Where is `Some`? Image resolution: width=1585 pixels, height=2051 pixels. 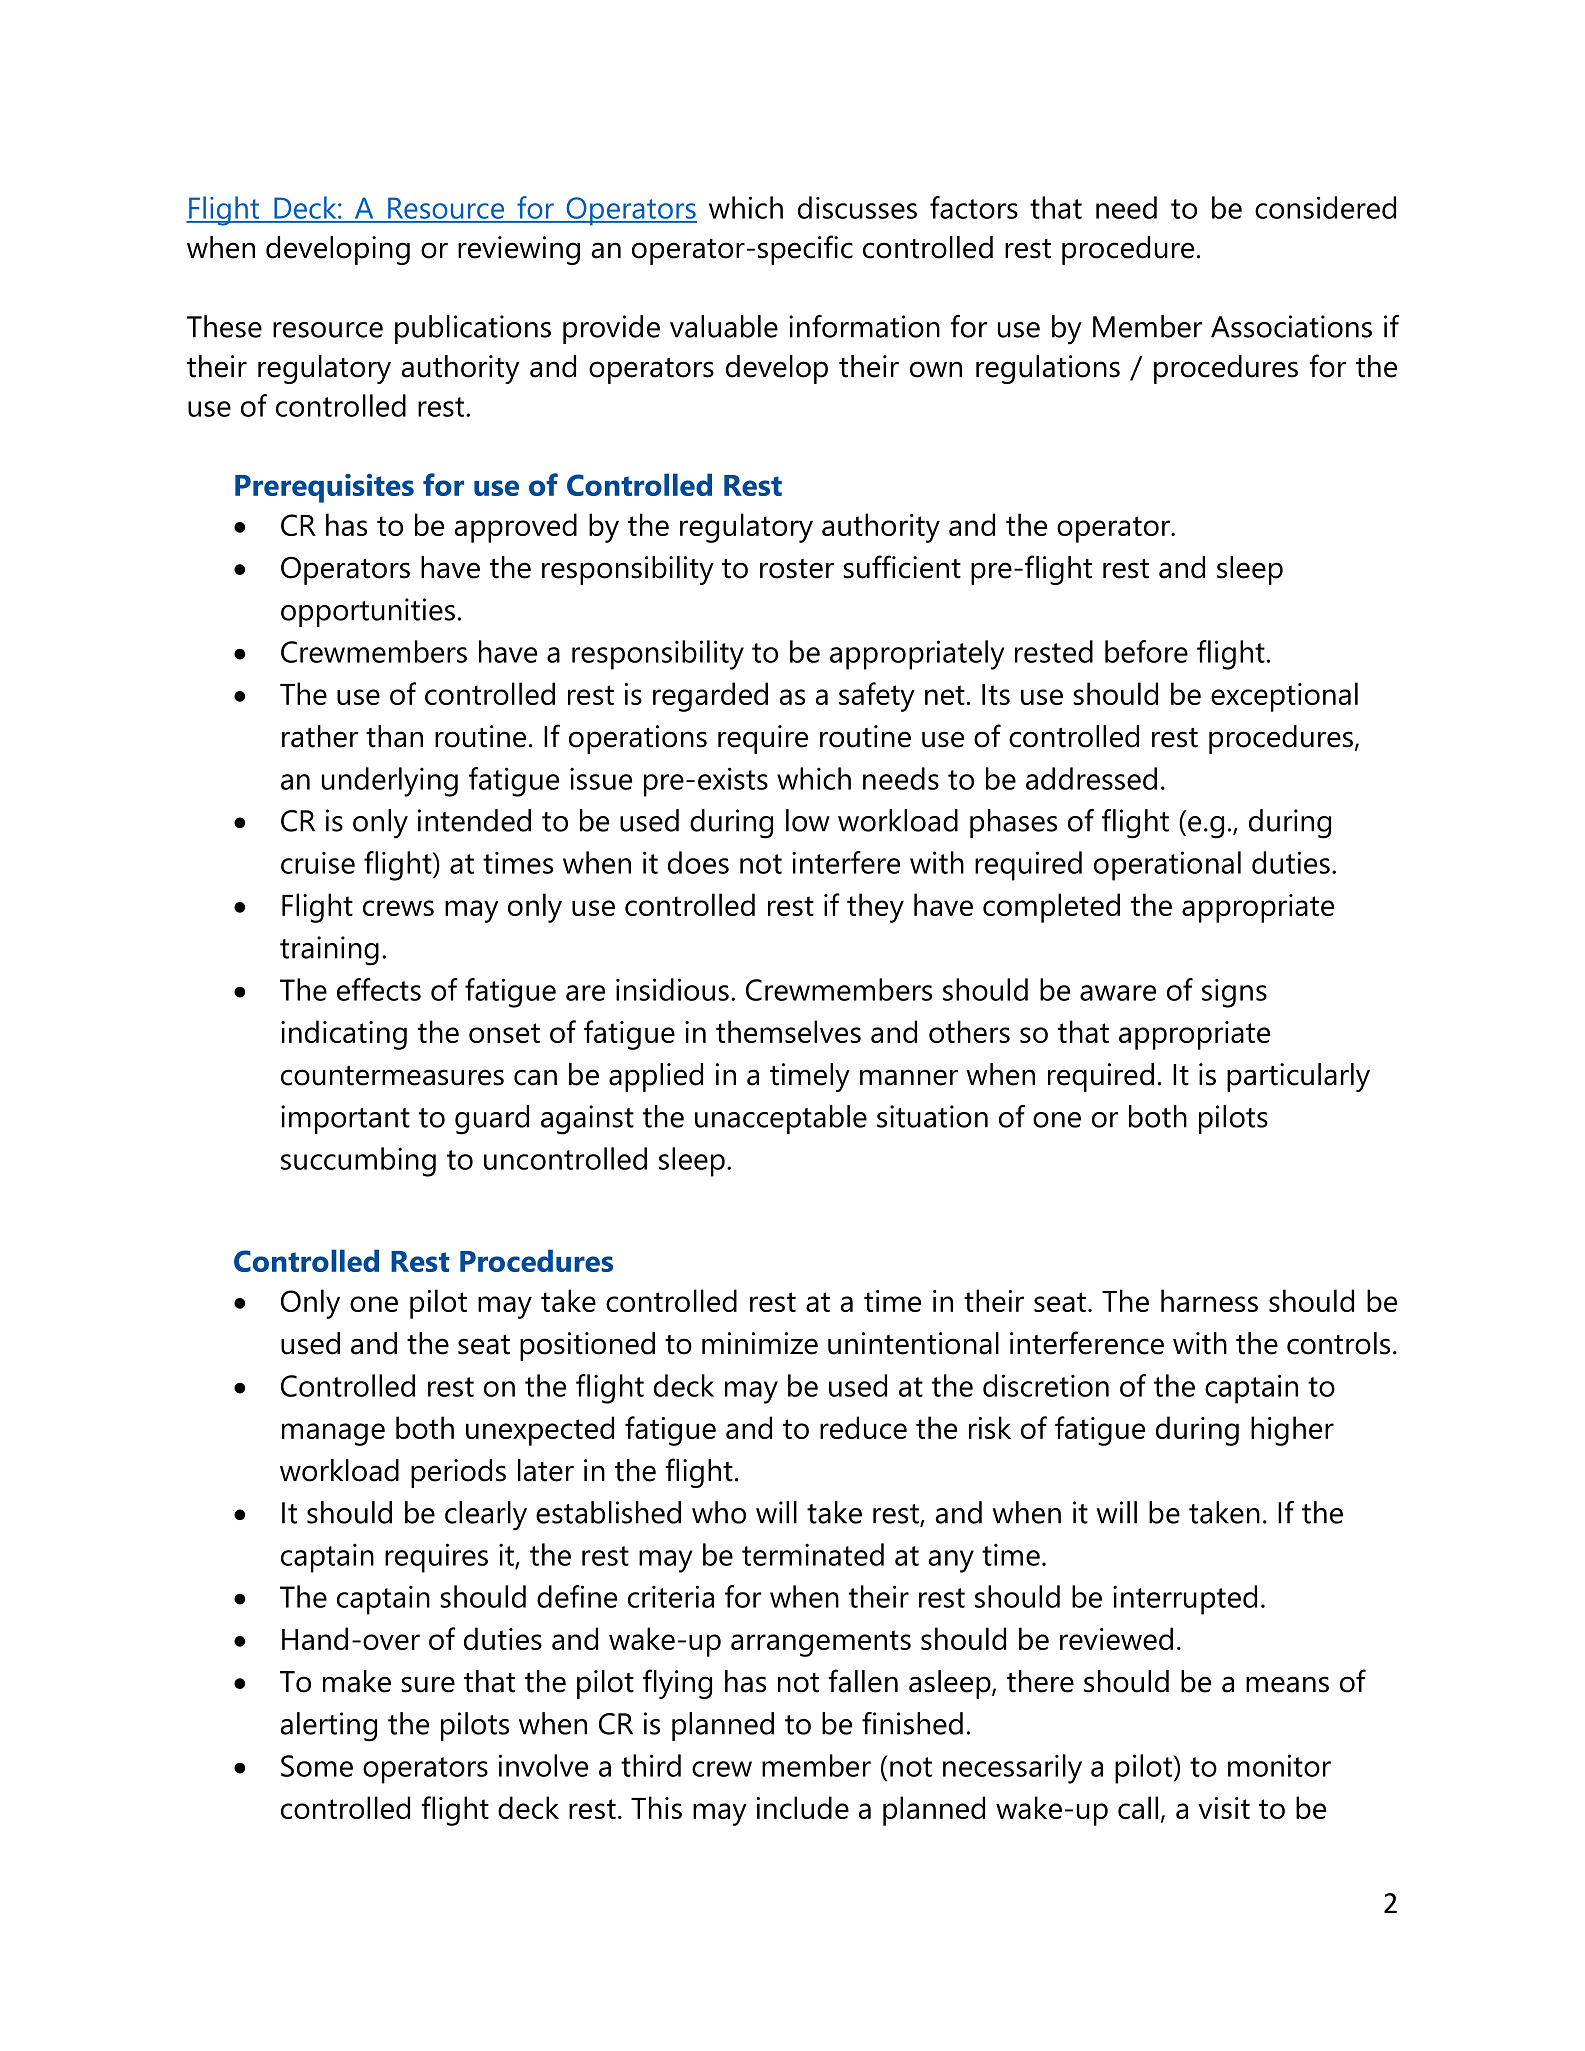 Some is located at coordinates (317, 1766).
